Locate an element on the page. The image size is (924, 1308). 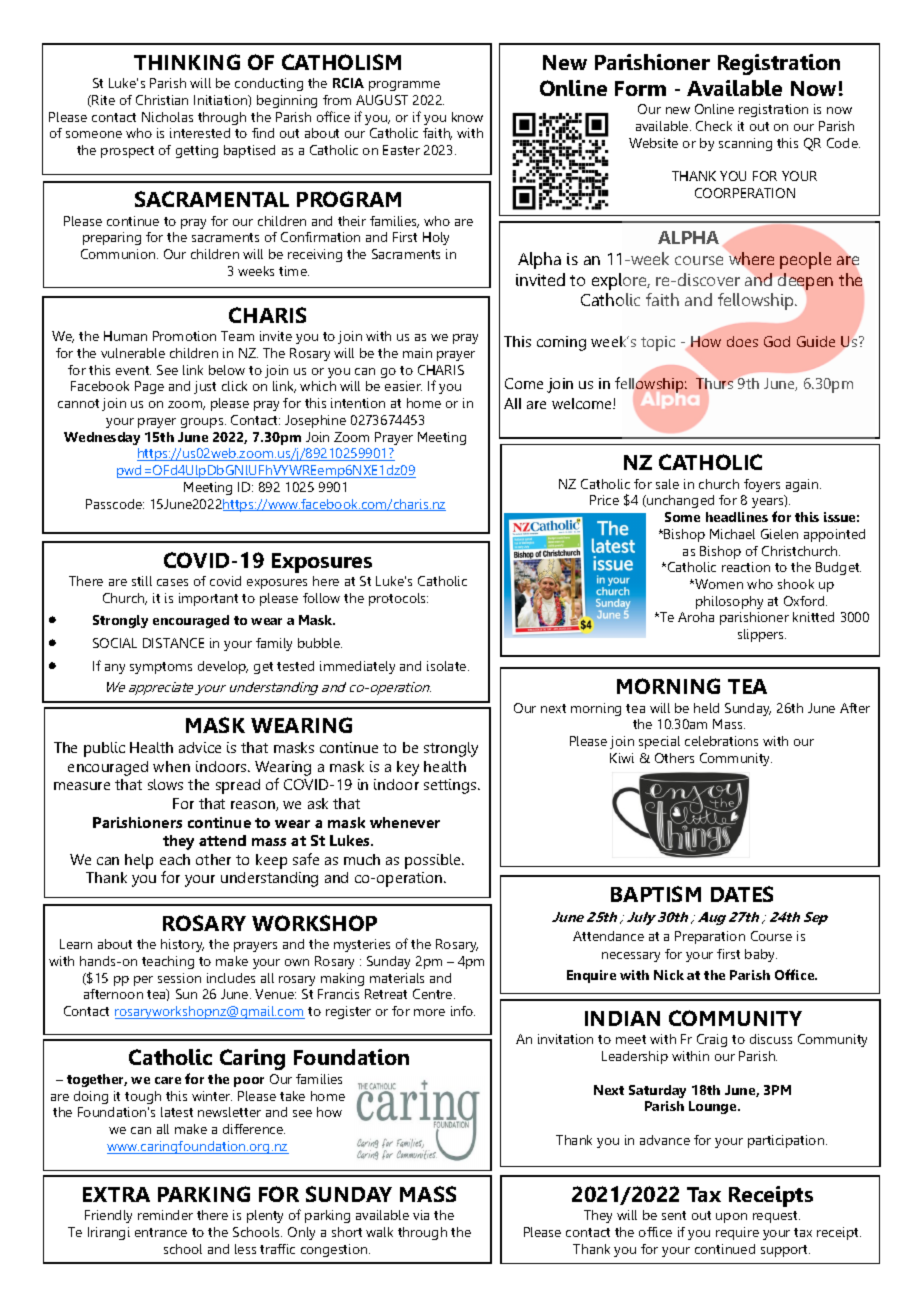
easier is located at coordinates (403, 386).
